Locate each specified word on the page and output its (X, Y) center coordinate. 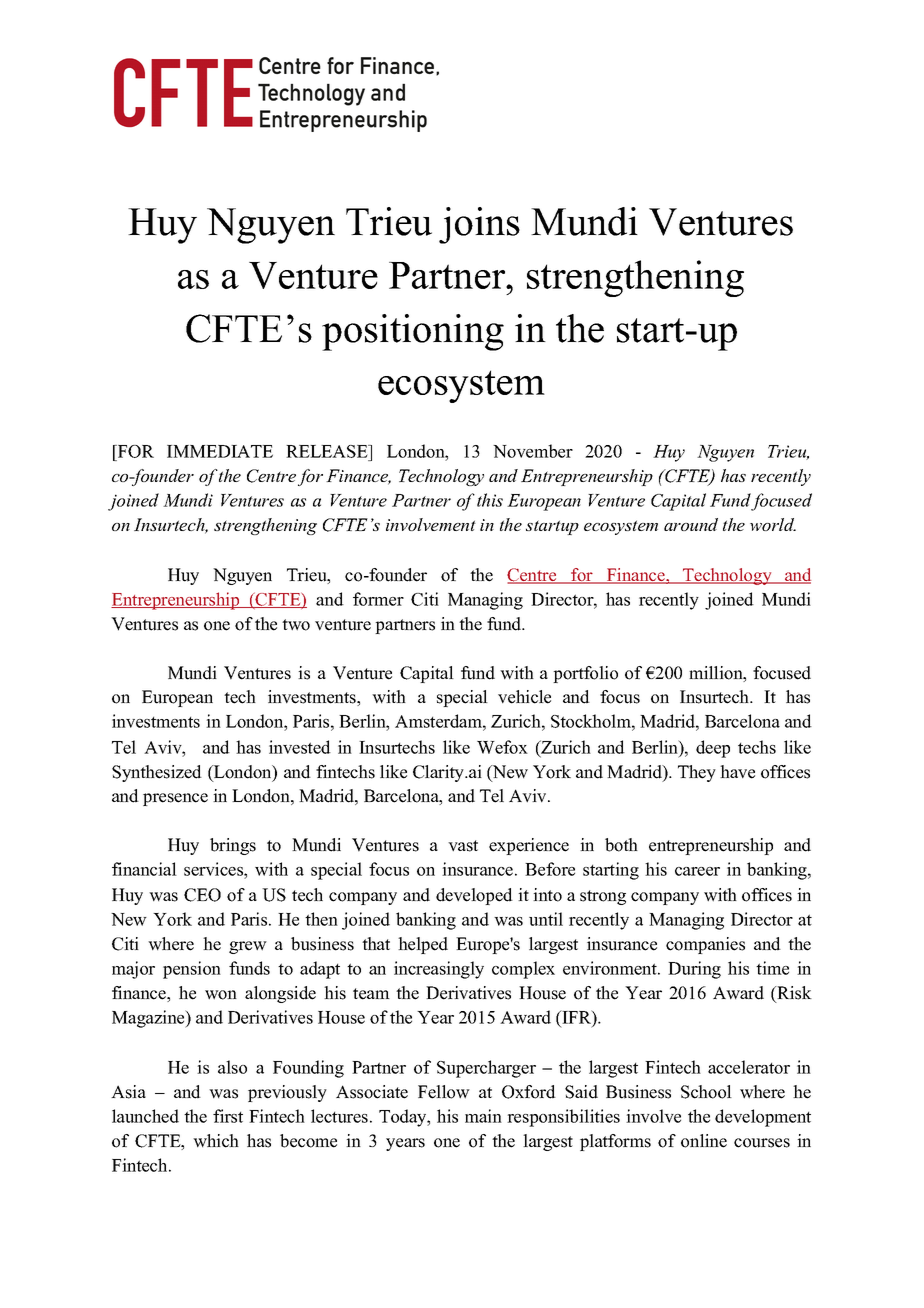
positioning (413, 332)
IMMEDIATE (220, 451)
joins (479, 225)
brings (233, 846)
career (697, 871)
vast (463, 846)
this (490, 500)
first (228, 1116)
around (691, 524)
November (533, 451)
